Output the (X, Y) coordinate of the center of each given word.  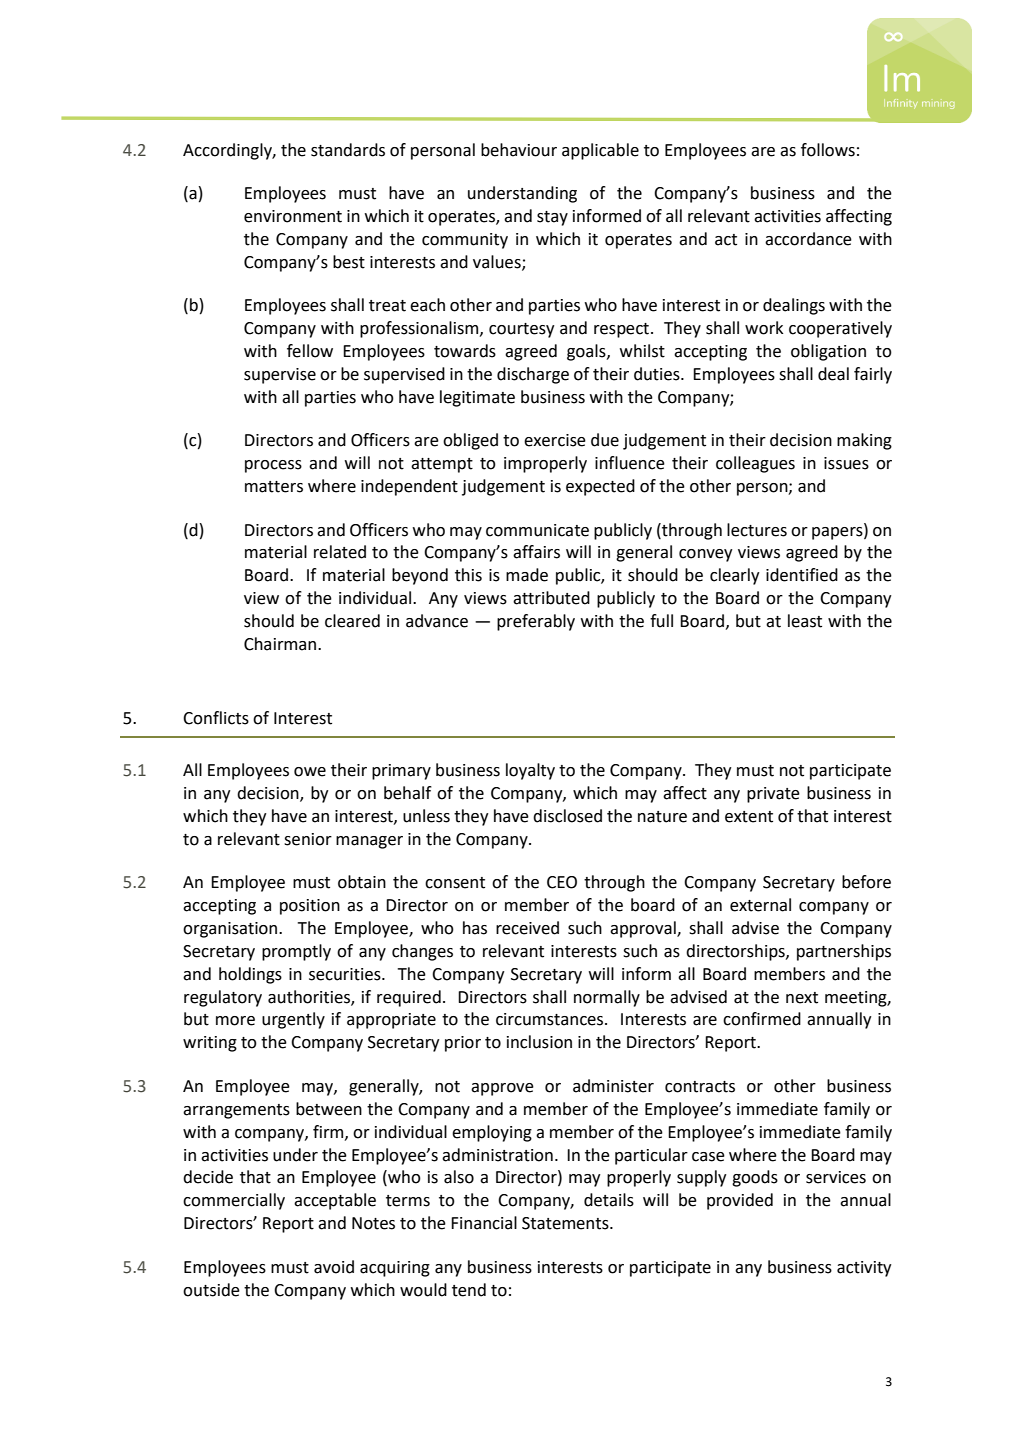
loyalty (530, 771)
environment (293, 216)
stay (552, 218)
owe (310, 772)
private (773, 795)
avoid (334, 1267)
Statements (566, 1223)
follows (828, 150)
